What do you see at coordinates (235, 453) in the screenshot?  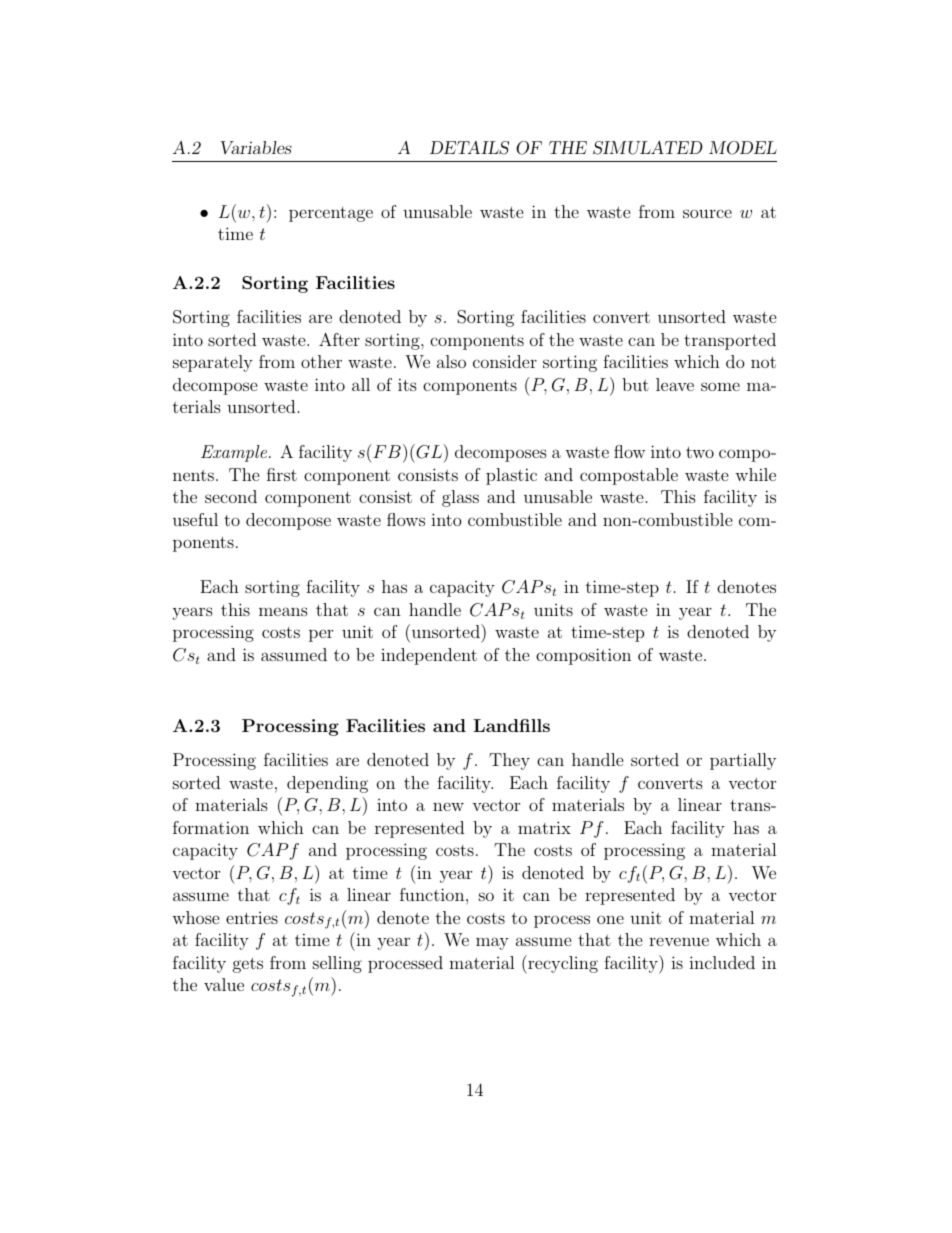 I see `Example` at bounding box center [235, 453].
